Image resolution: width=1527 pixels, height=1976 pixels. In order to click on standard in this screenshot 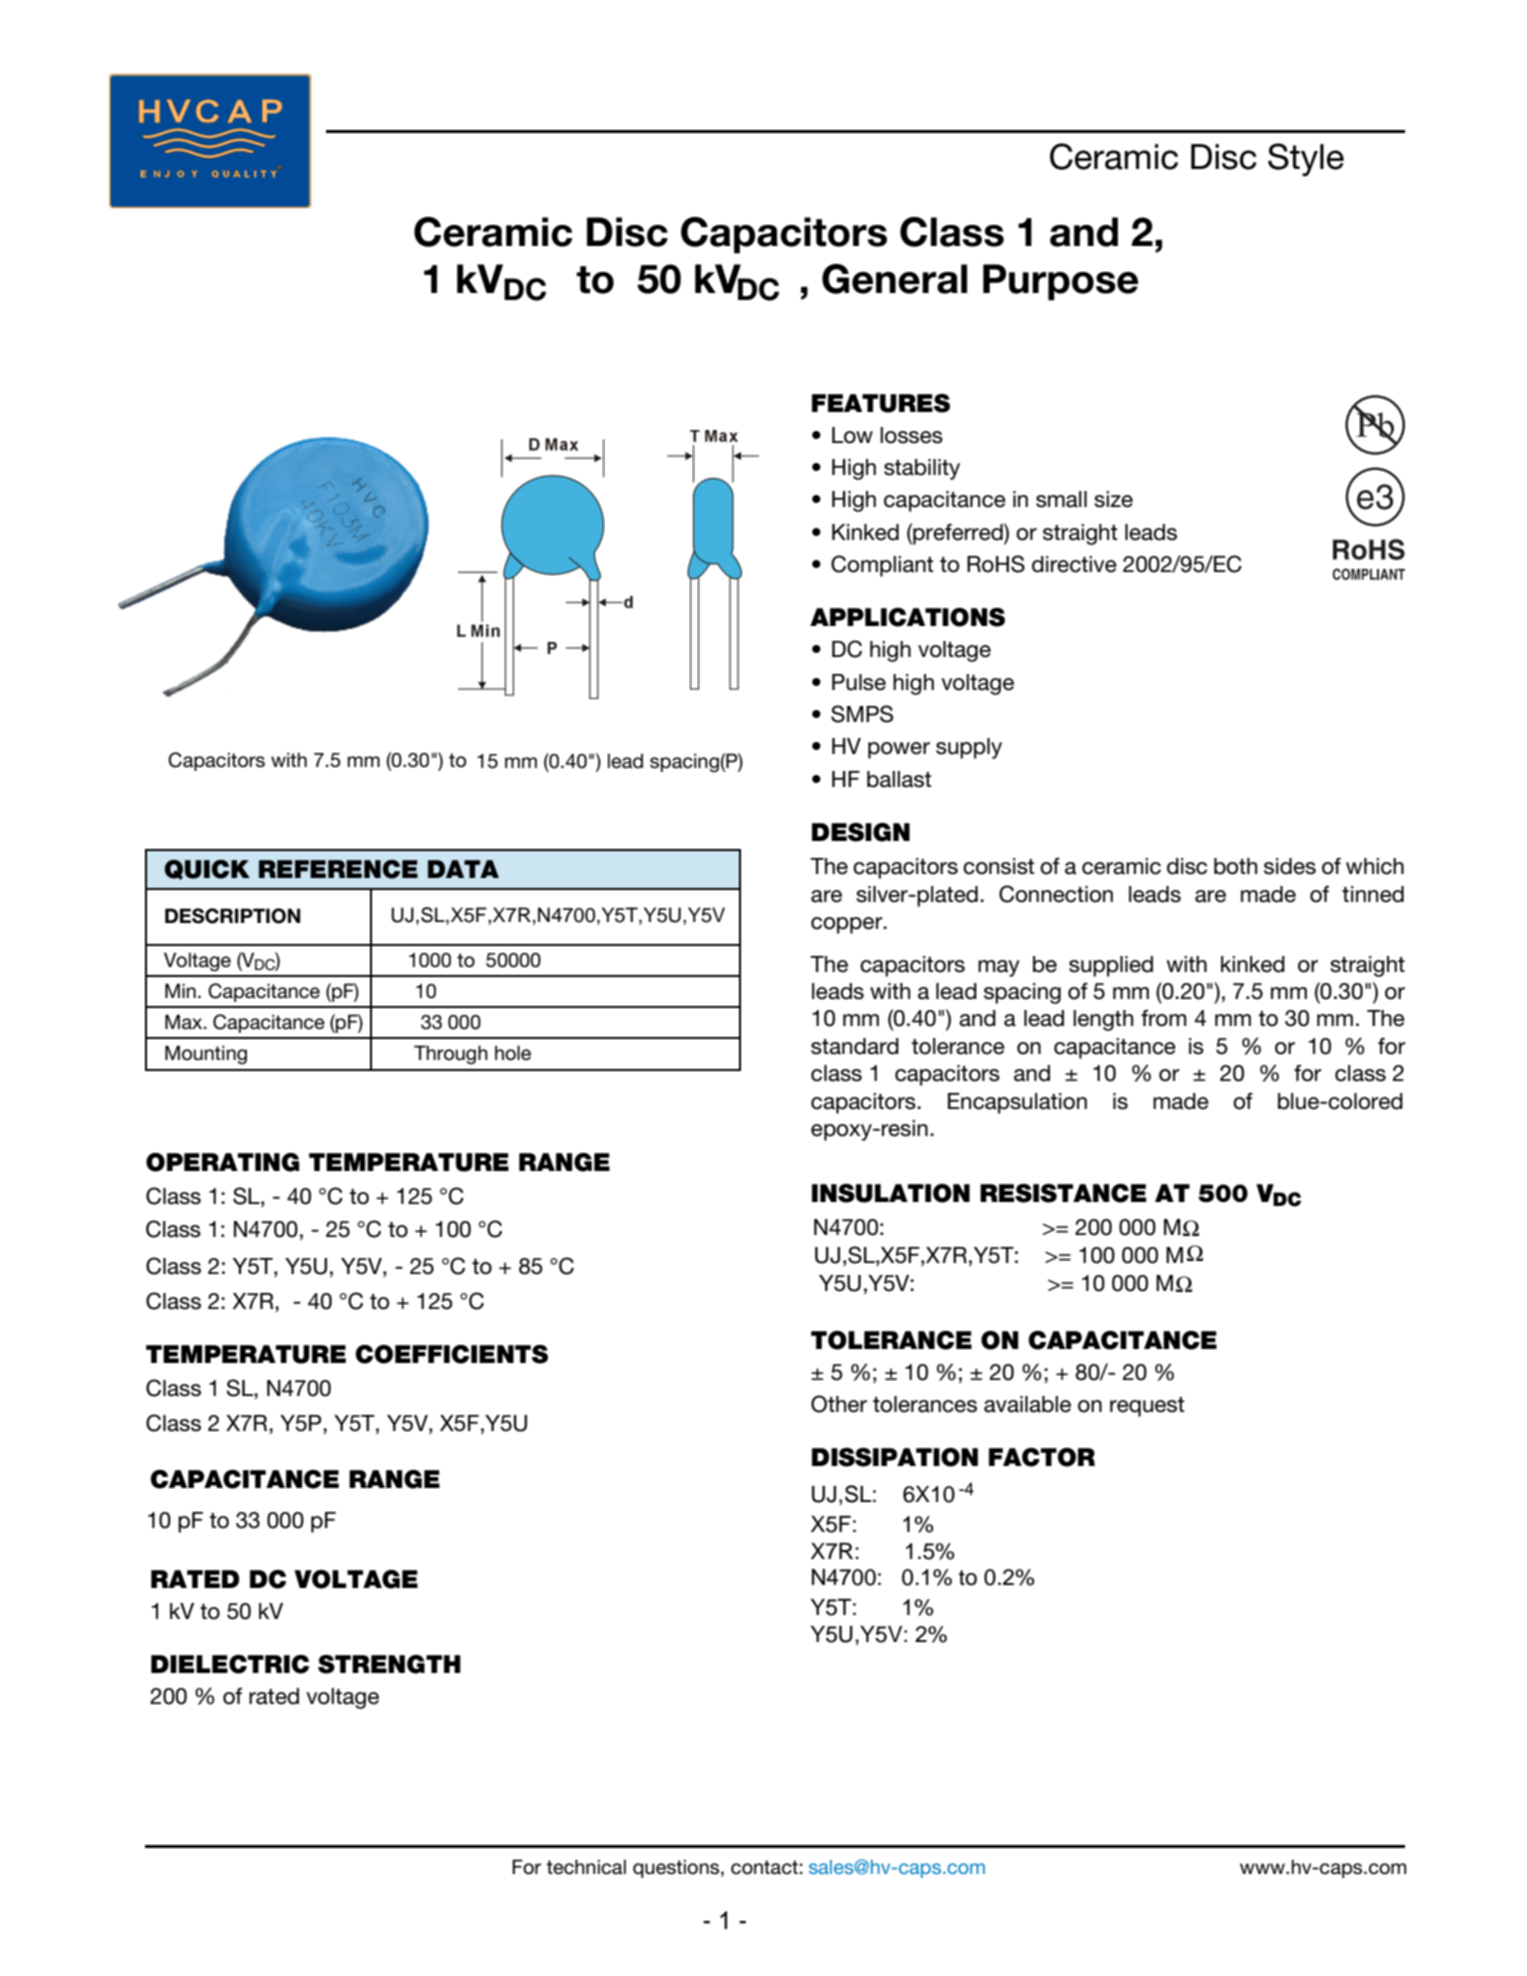, I will do `click(855, 1046)`.
